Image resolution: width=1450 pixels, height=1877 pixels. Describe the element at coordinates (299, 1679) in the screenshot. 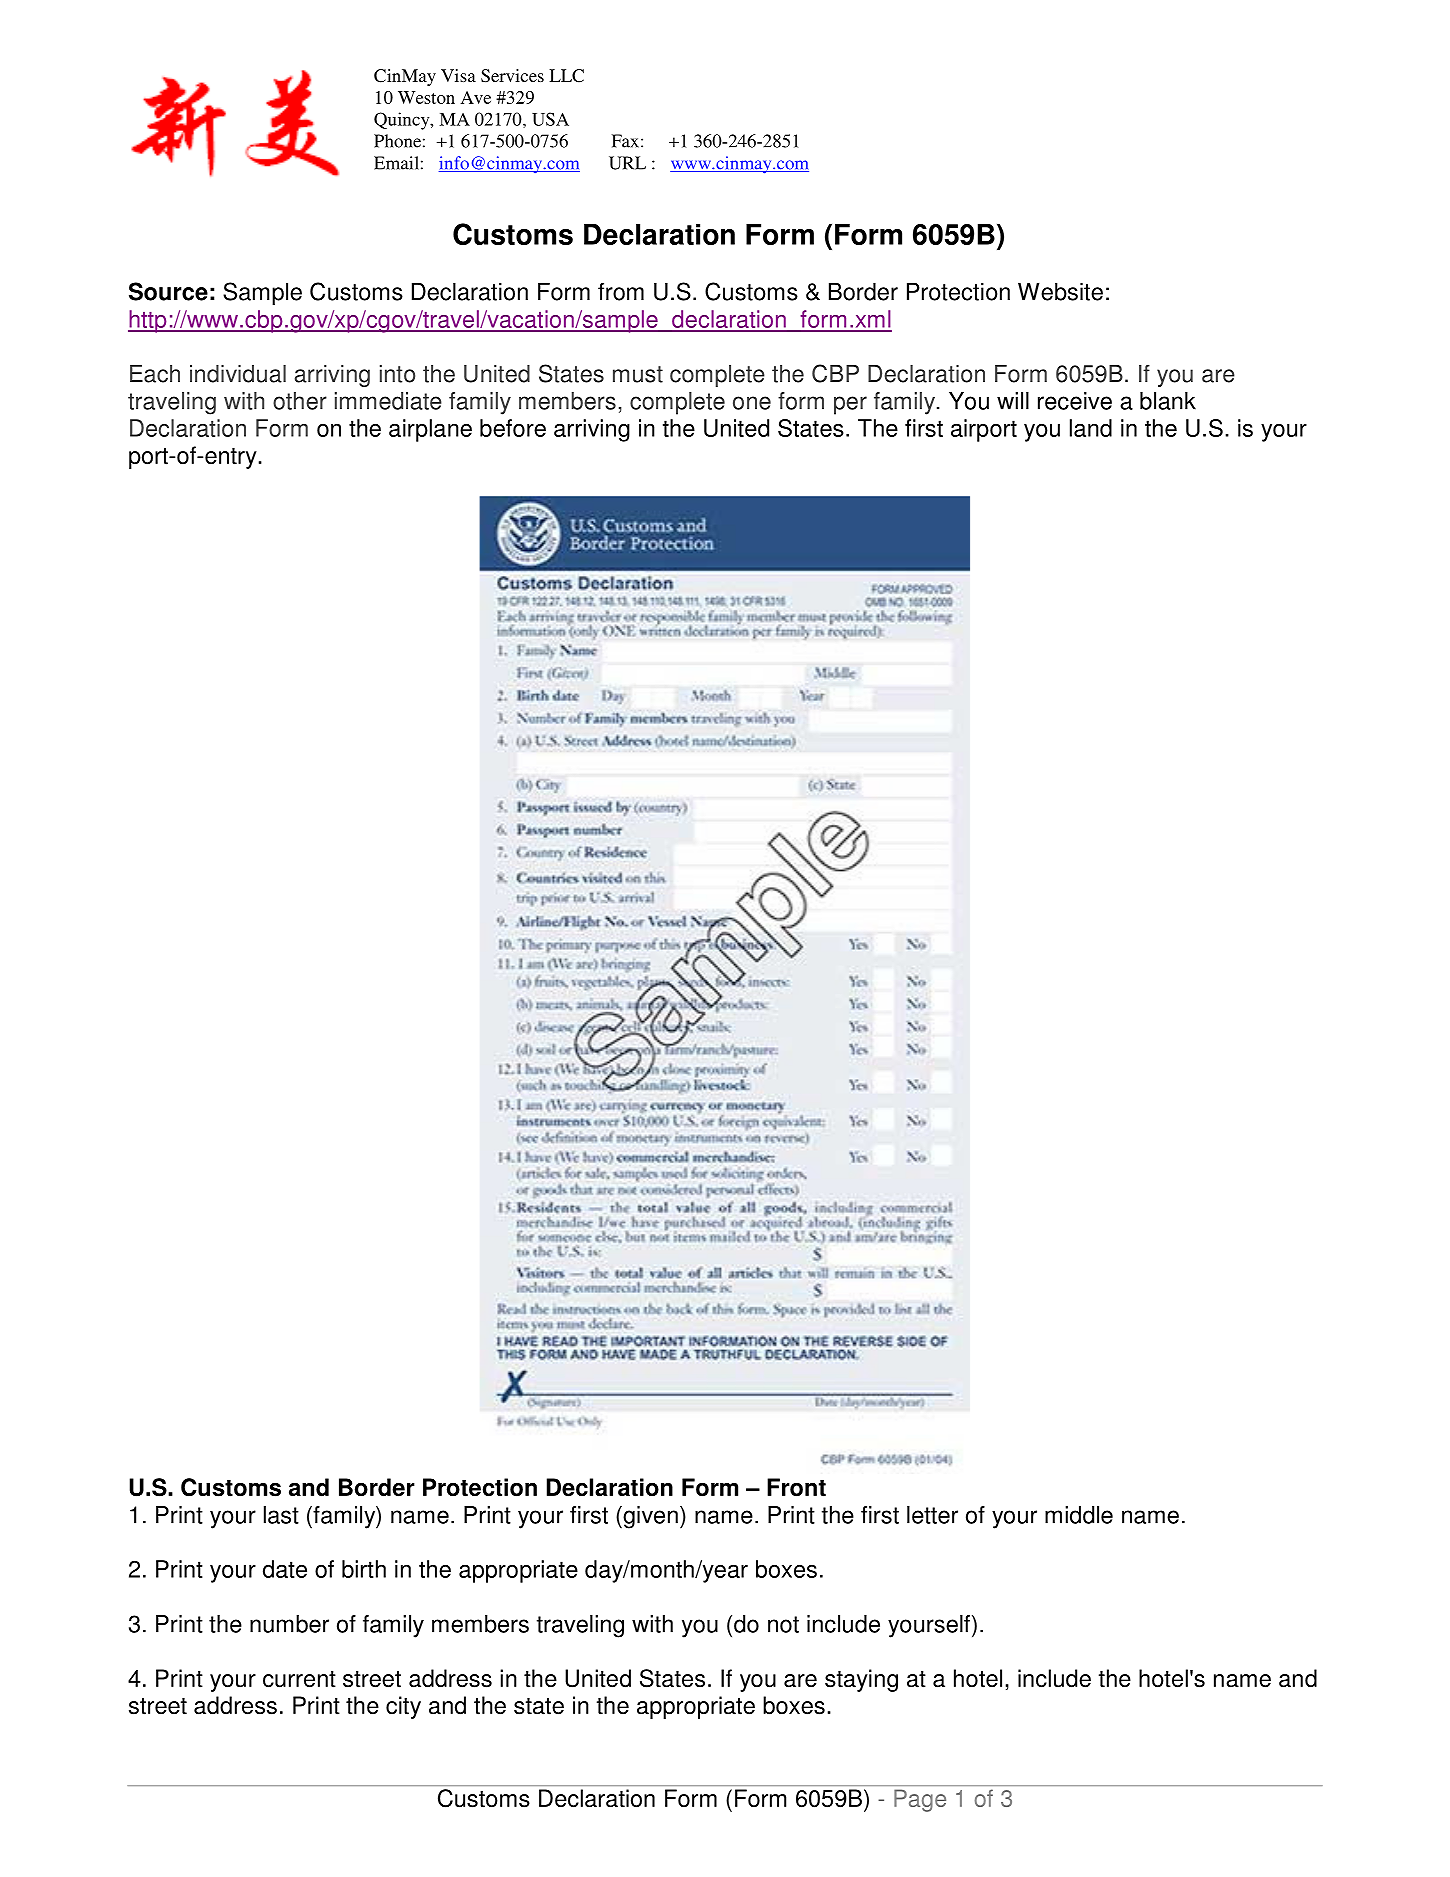

I see `current` at that location.
